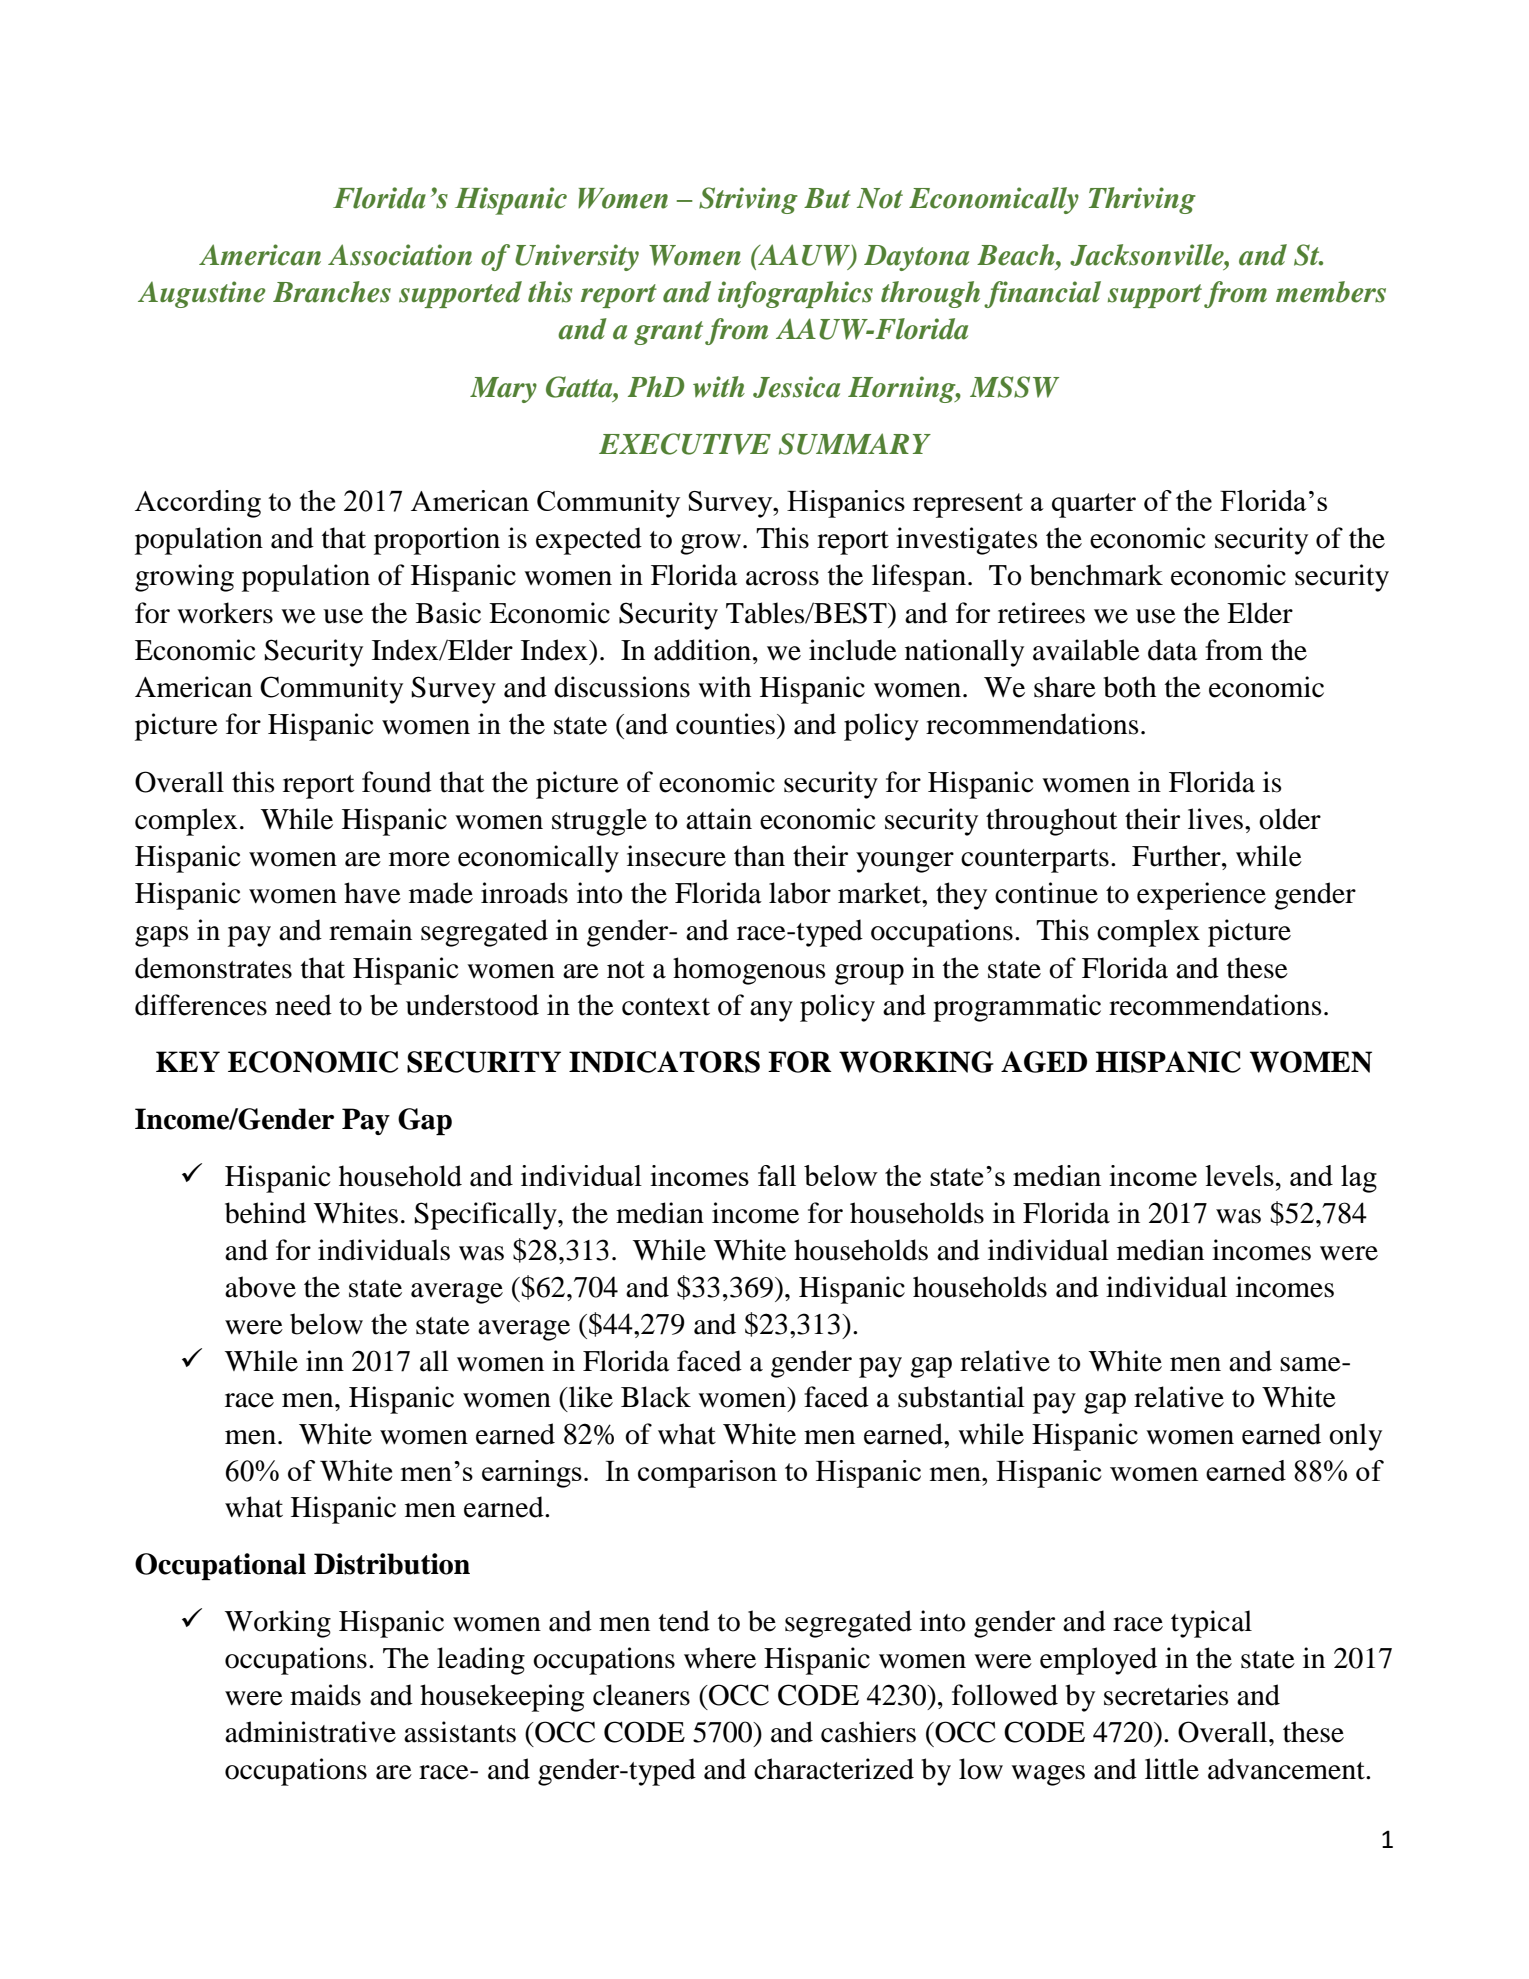 Image resolution: width=1529 pixels, height=1979 pixels. I want to click on Branches, so click(332, 292).
